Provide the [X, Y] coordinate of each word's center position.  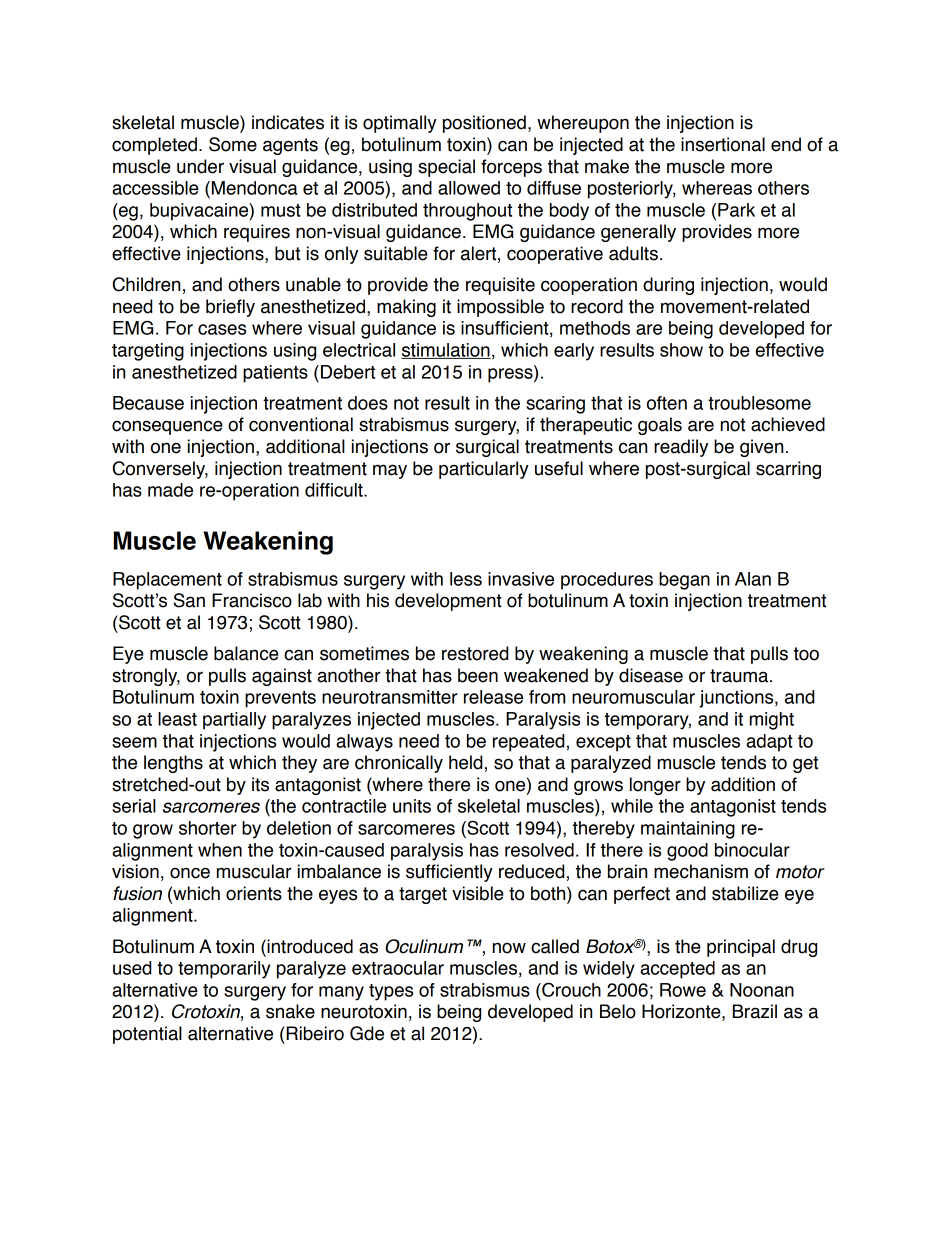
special [446, 168]
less [466, 579]
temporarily [224, 970]
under [200, 166]
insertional [723, 144]
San [189, 600]
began [684, 581]
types [391, 992]
